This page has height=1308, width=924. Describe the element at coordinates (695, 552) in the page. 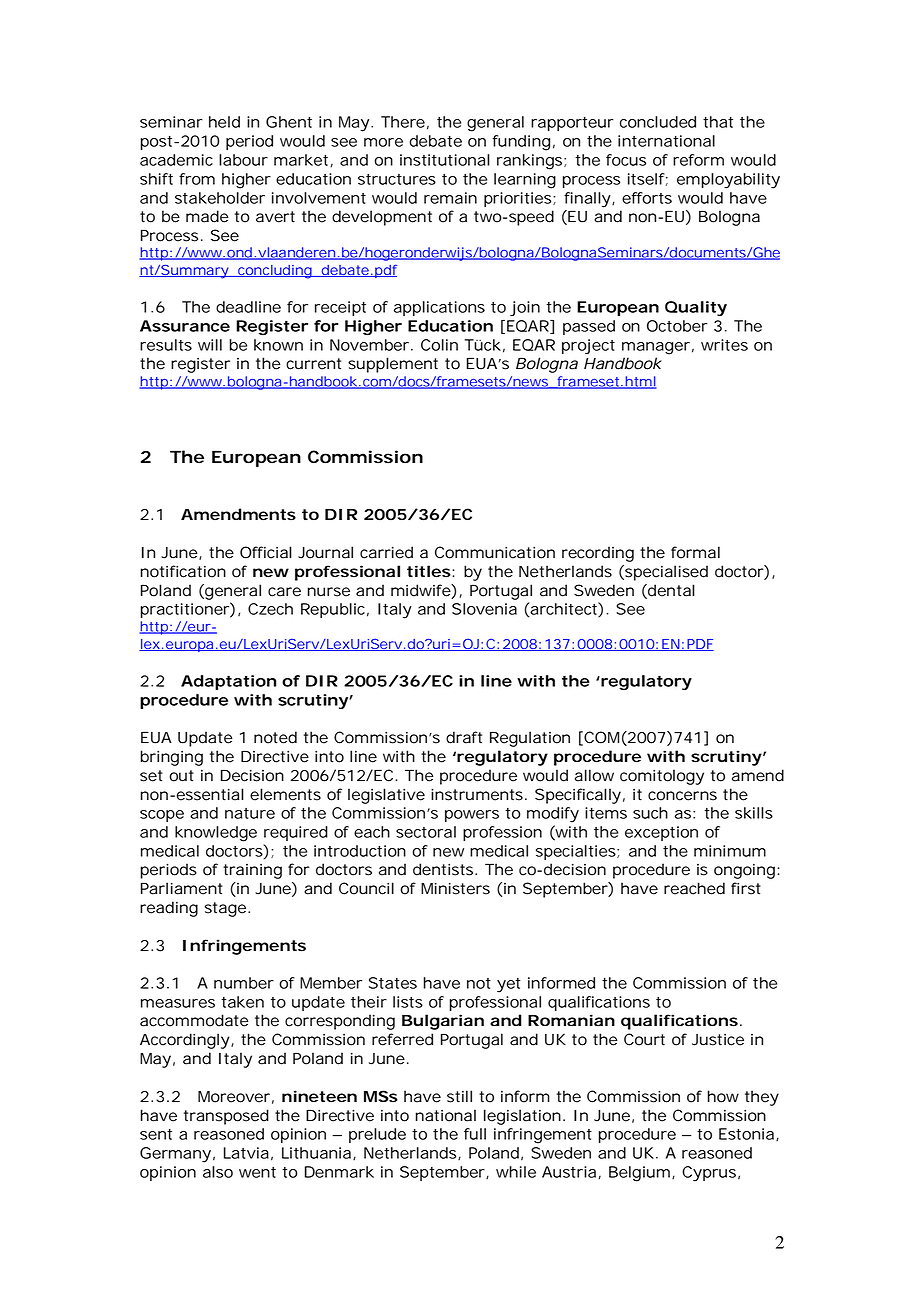

I see `formal` at that location.
